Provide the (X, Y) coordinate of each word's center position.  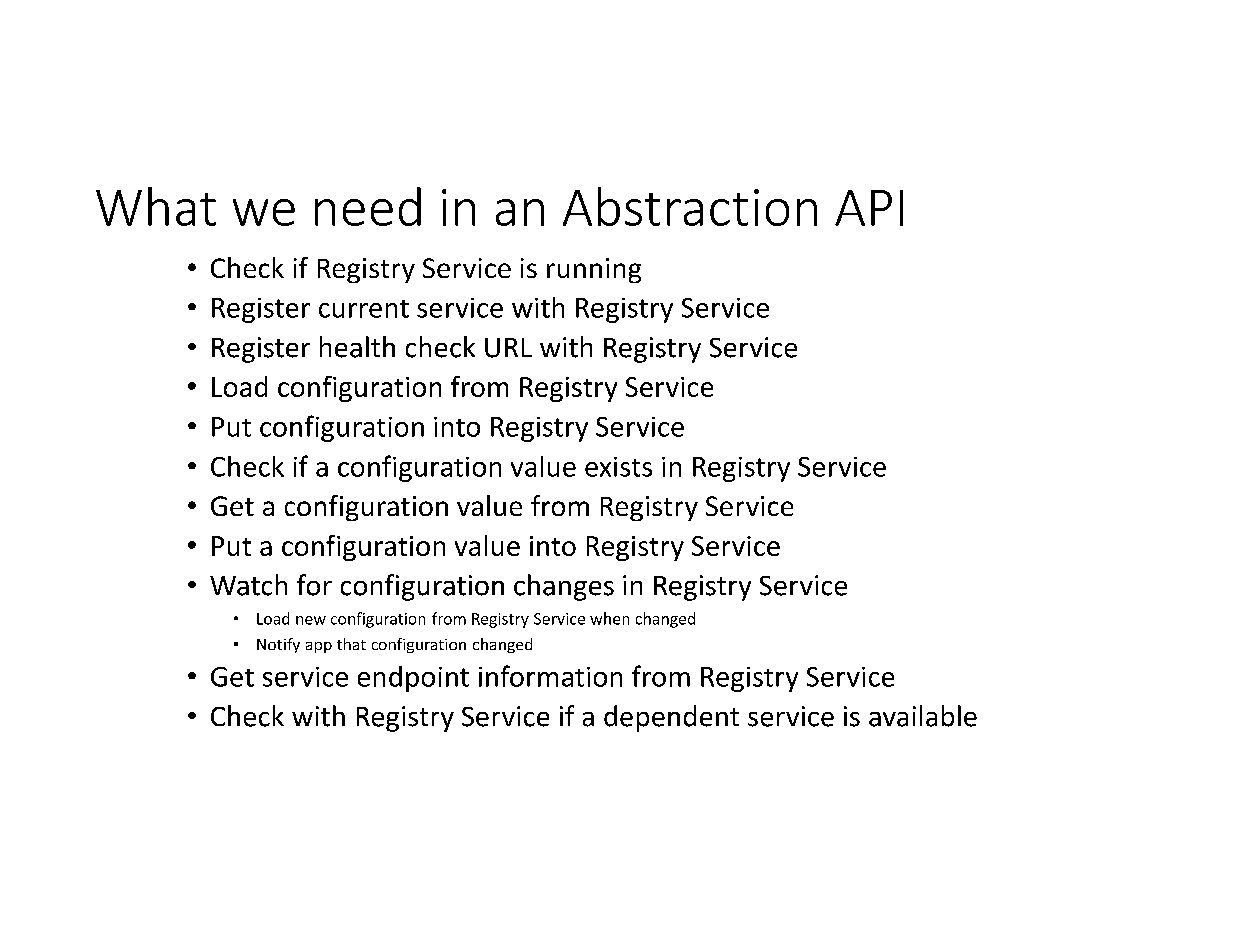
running (594, 270)
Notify (278, 645)
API (869, 208)
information (550, 676)
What (156, 206)
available (923, 716)
